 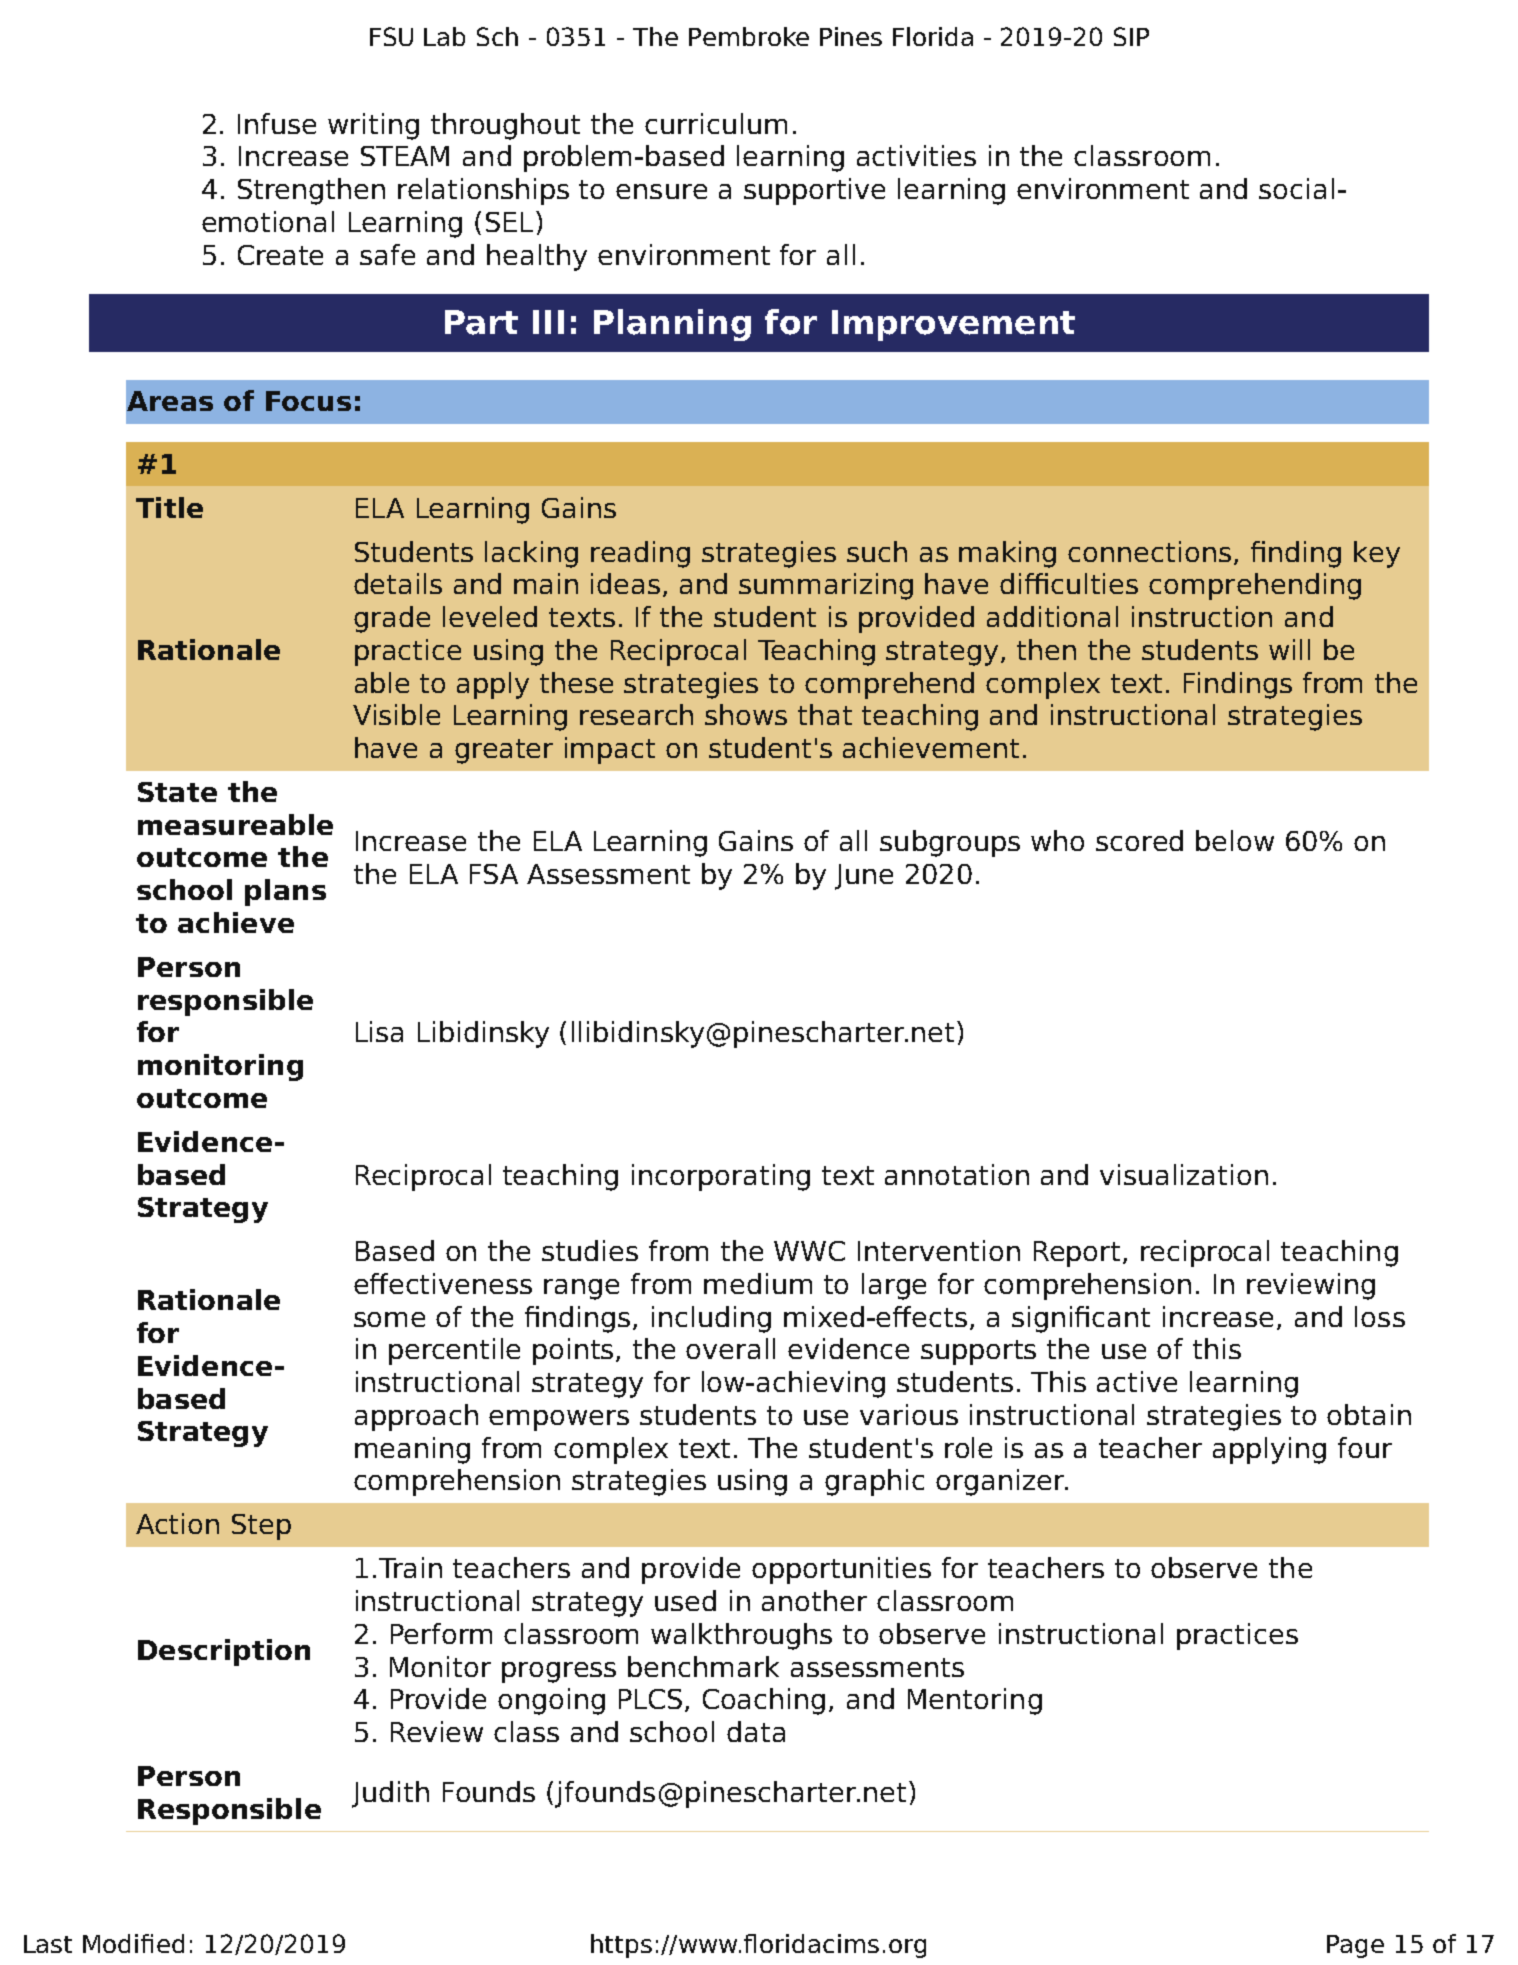 I want to click on active, so click(x=1137, y=1381).
